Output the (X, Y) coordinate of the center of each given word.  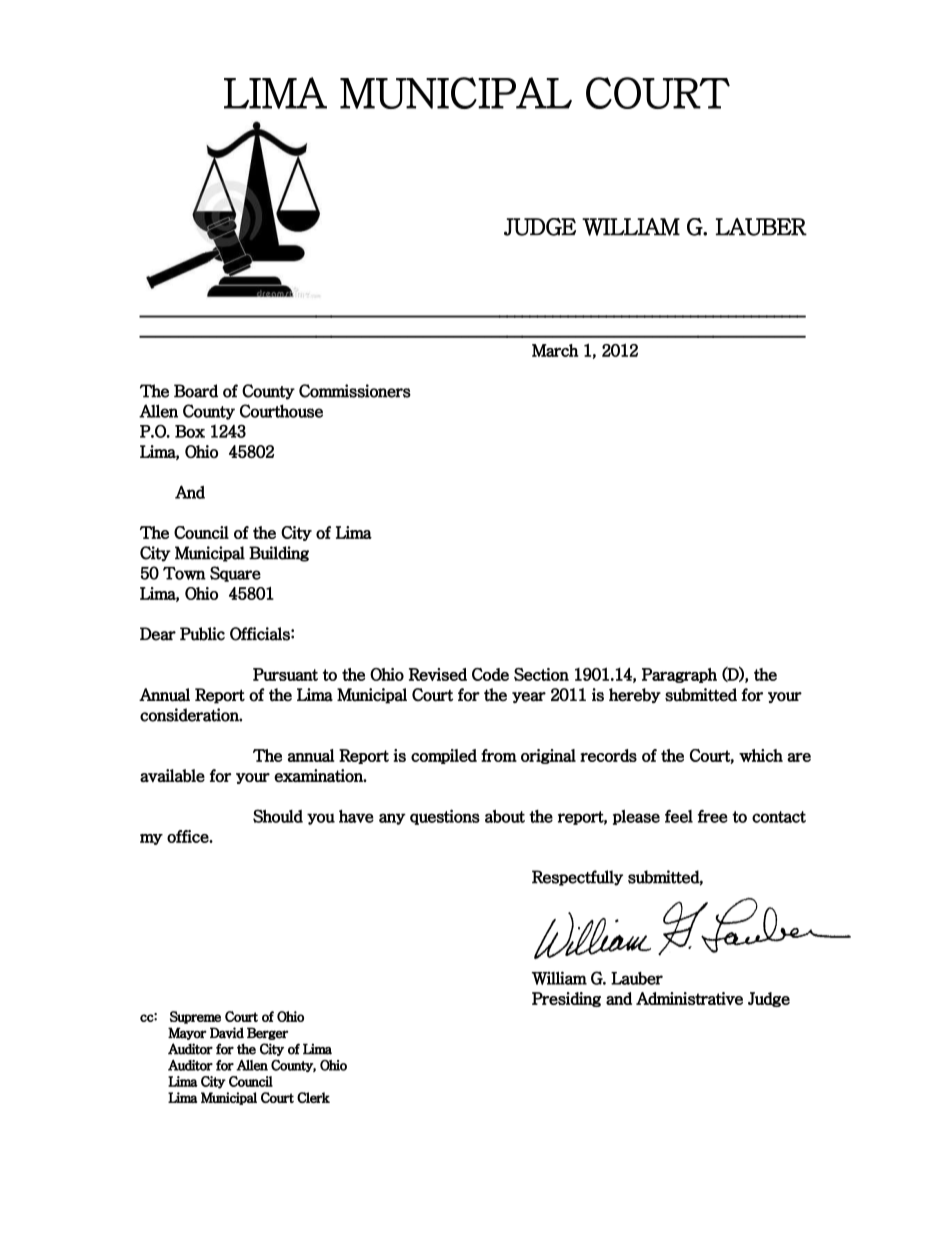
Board (196, 391)
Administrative (689, 998)
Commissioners (355, 391)
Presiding (566, 999)
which (761, 755)
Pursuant (285, 674)
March (555, 350)
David (227, 1033)
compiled (444, 756)
